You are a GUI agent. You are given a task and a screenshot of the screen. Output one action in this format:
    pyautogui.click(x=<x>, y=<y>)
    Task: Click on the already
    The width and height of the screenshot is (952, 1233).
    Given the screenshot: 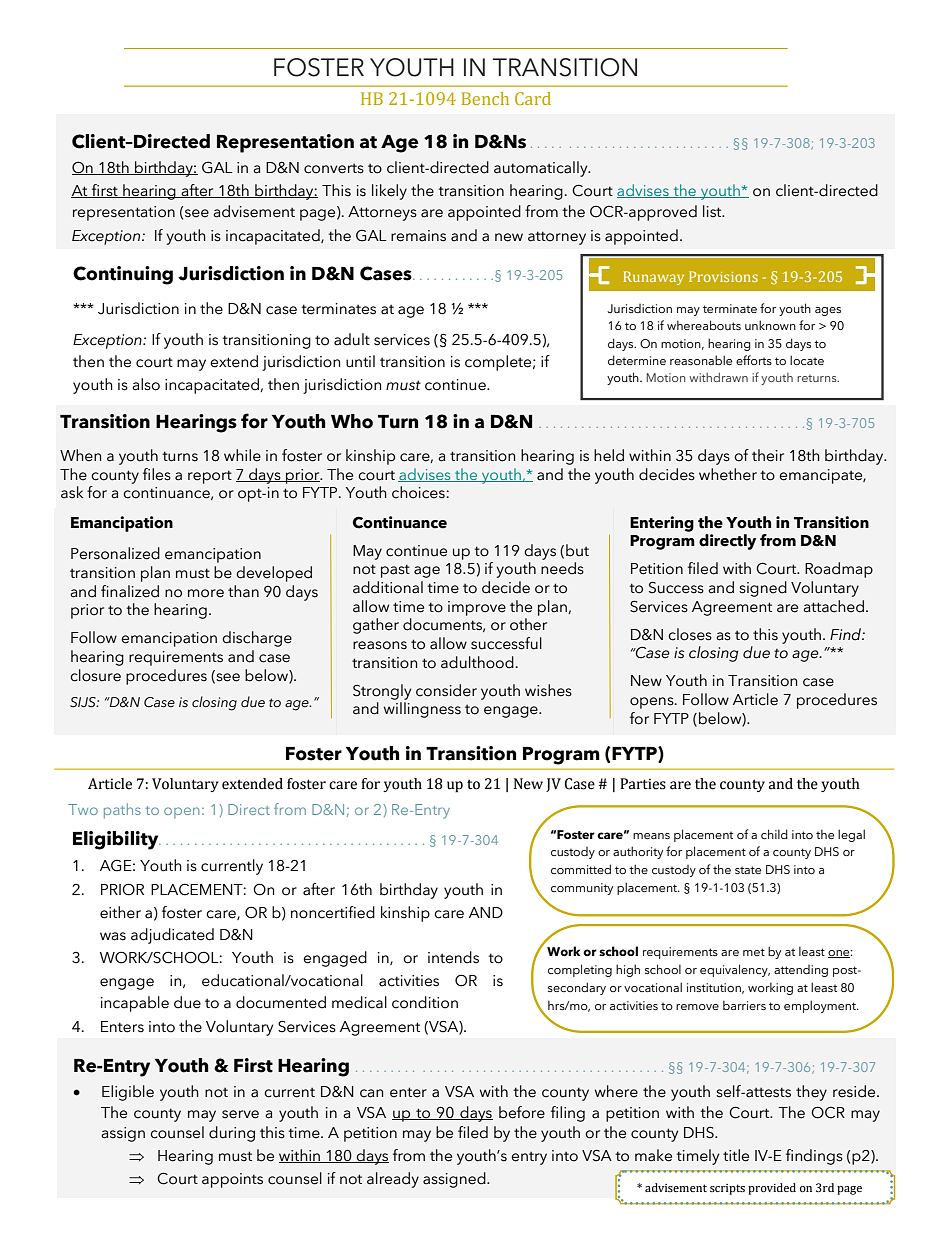 What is the action you would take?
    pyautogui.click(x=393, y=1180)
